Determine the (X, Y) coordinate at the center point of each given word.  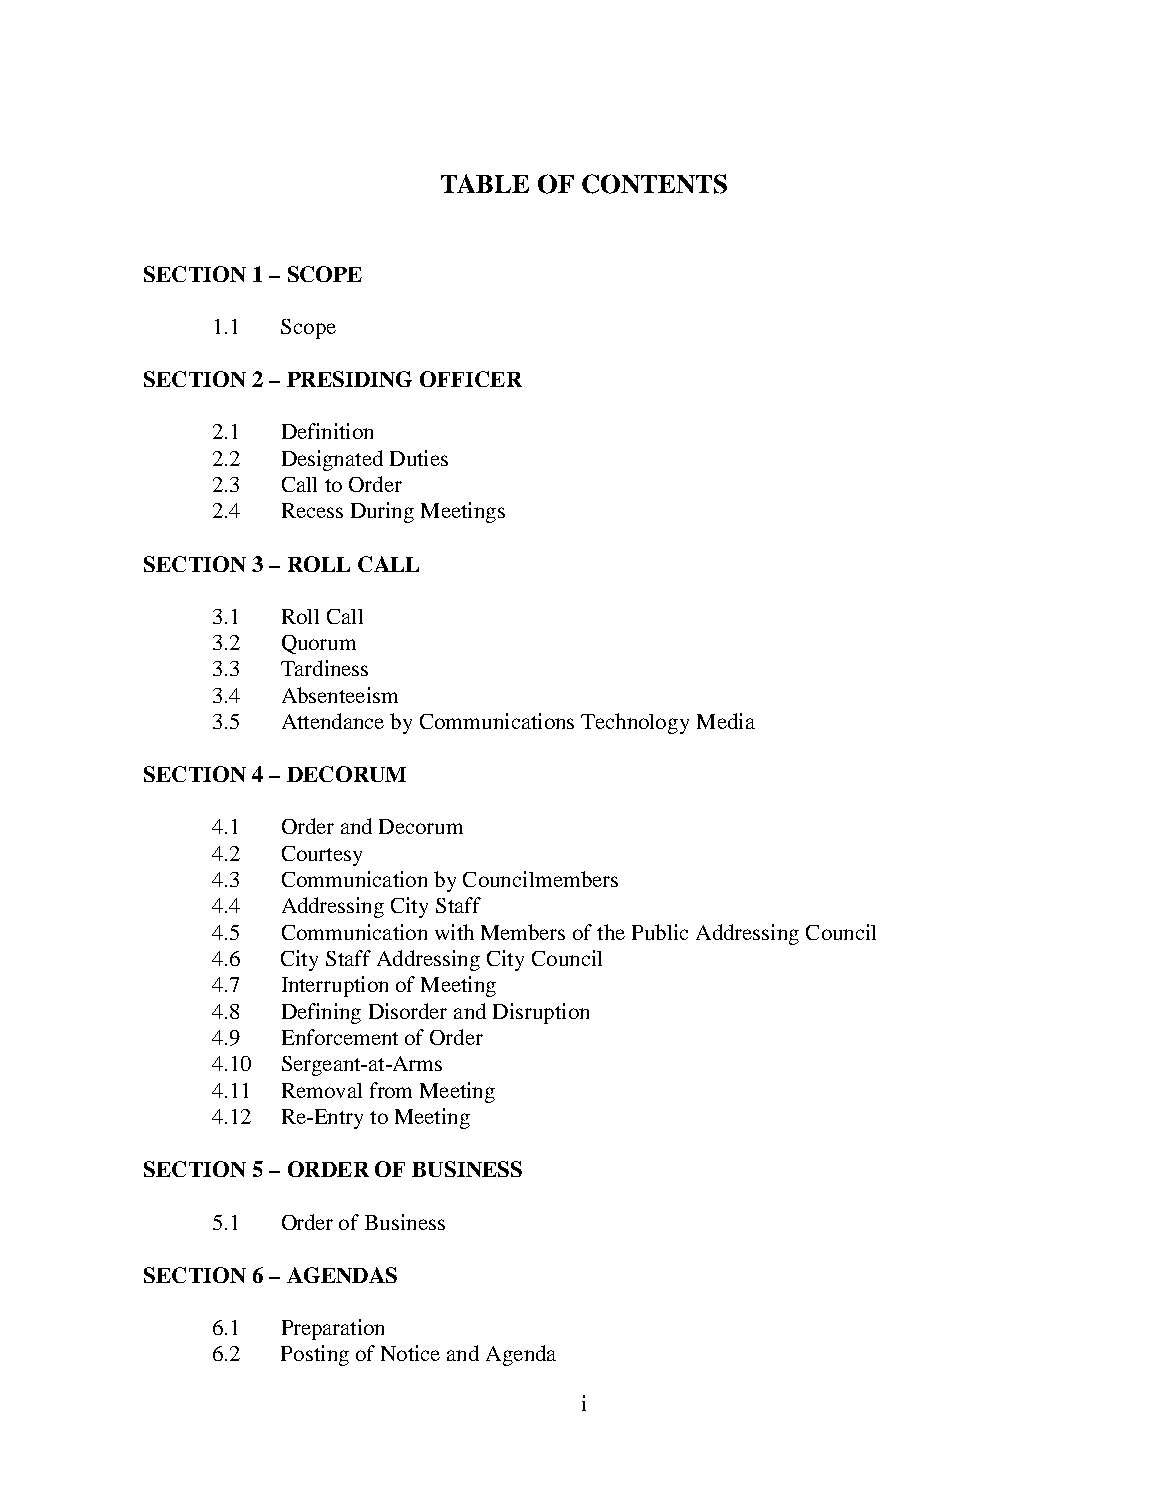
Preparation (333, 1329)
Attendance (333, 721)
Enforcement (340, 1037)
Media (726, 721)
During (382, 512)
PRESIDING (349, 379)
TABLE (485, 183)
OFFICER (471, 379)
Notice (410, 1353)
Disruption (541, 1013)
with (454, 932)
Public (660, 932)
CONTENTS (654, 184)
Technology (635, 723)
